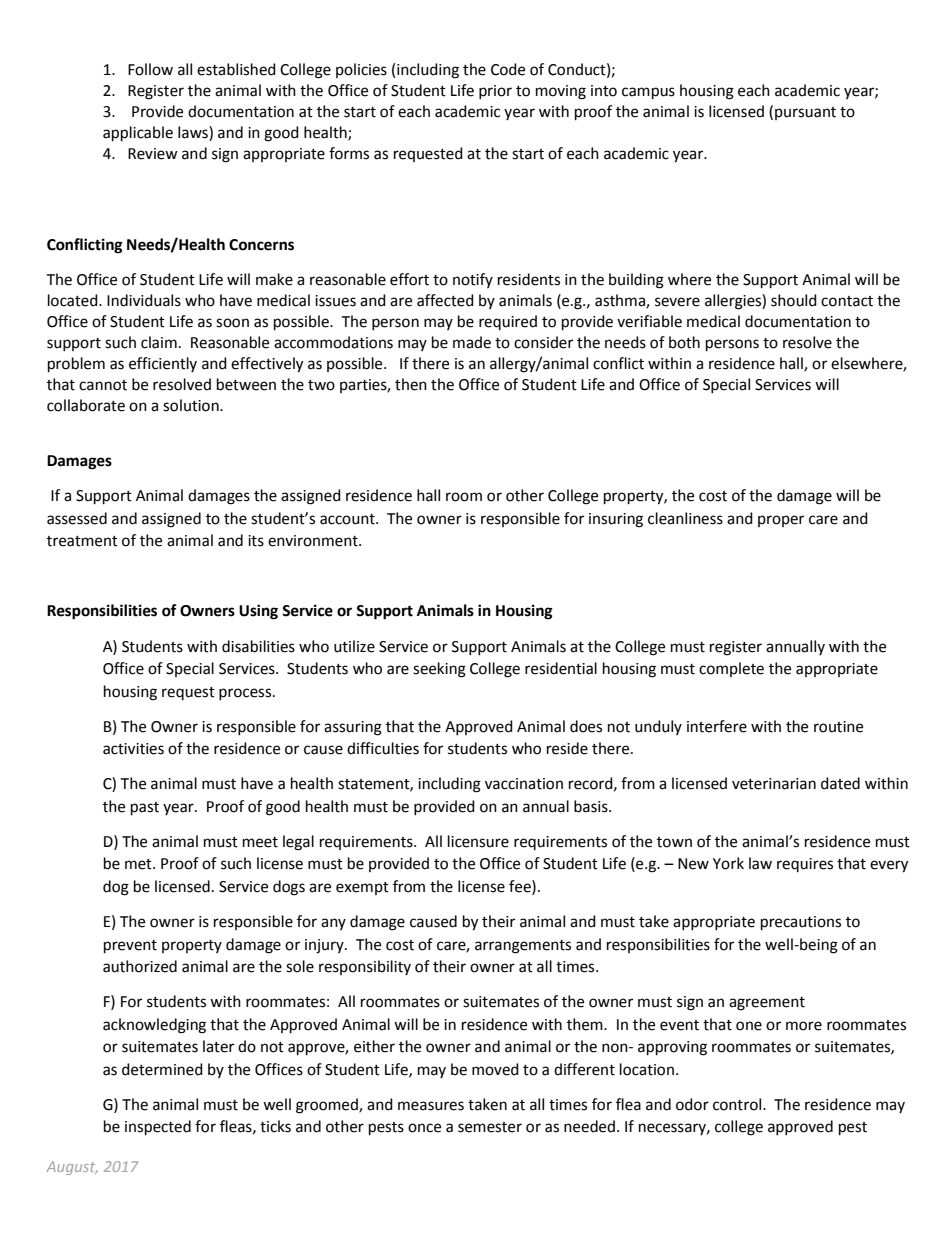 This screenshot has height=1233, width=952. What do you see at coordinates (139, 864) in the screenshot?
I see `met` at bounding box center [139, 864].
